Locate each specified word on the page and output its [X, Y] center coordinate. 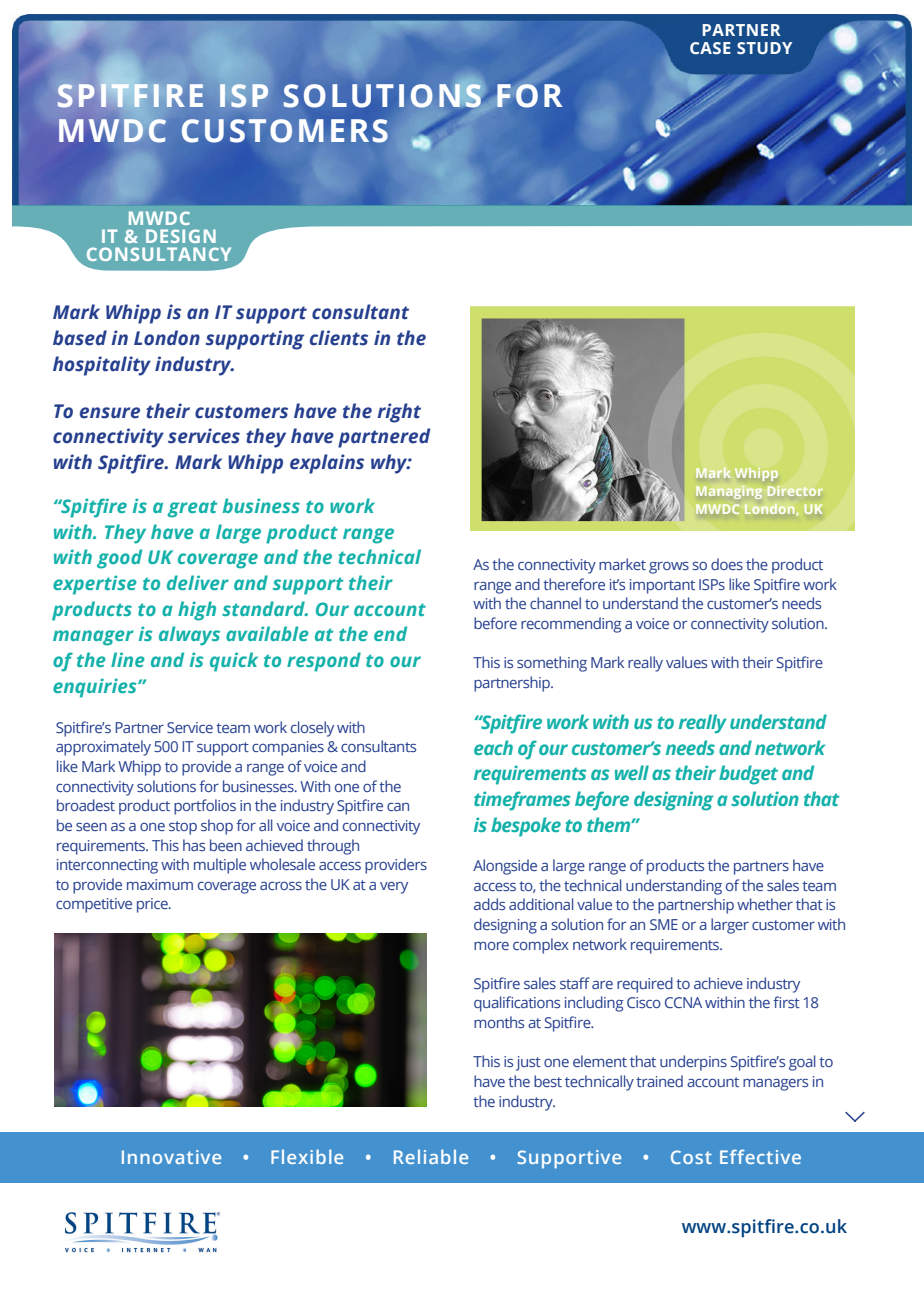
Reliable [431, 1156]
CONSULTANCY [159, 254]
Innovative [171, 1157]
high [197, 611]
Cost [691, 1157]
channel [555, 603]
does [727, 564]
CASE [710, 48]
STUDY [764, 48]
